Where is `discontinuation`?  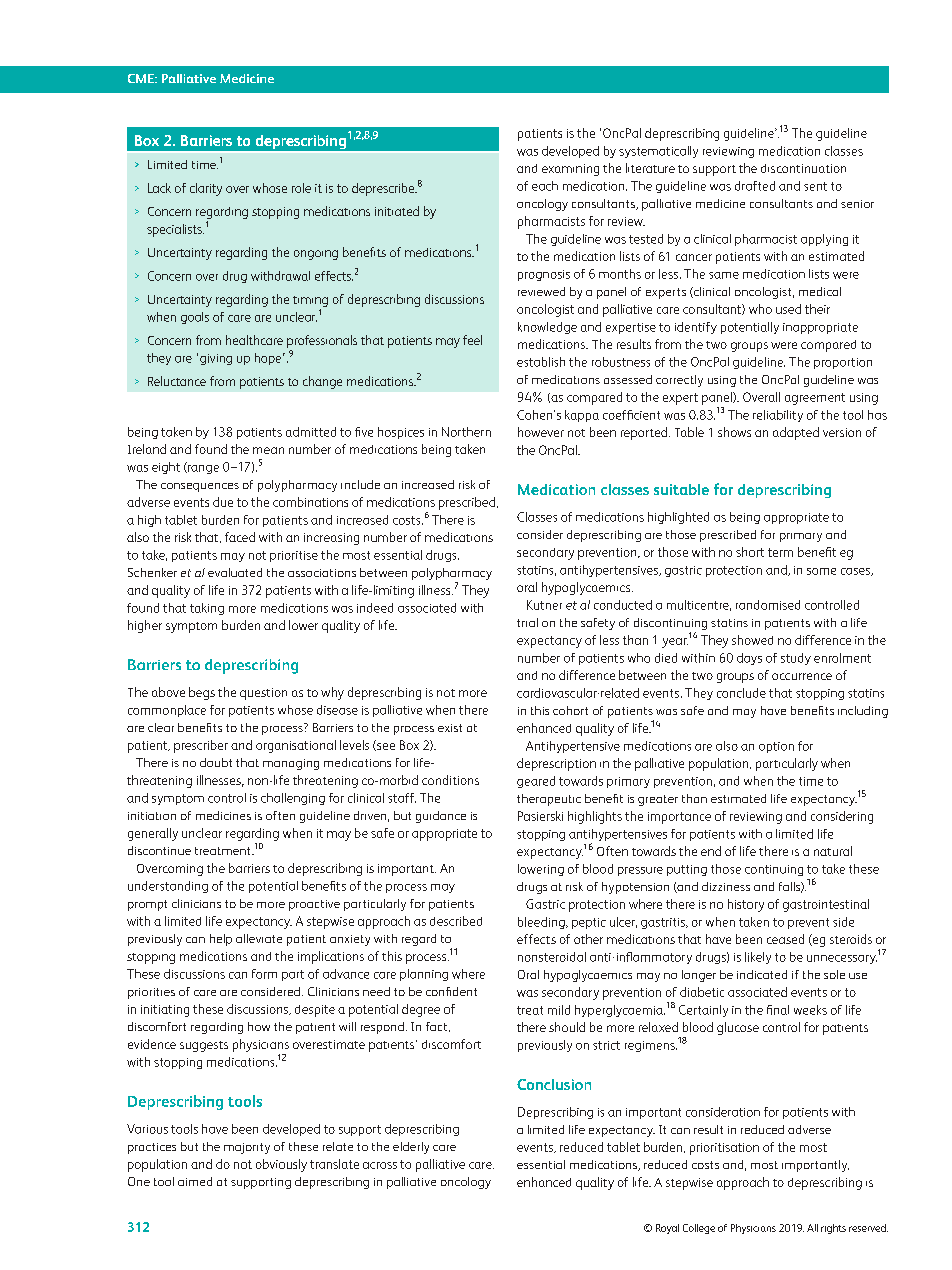 discontinuation is located at coordinates (803, 168).
